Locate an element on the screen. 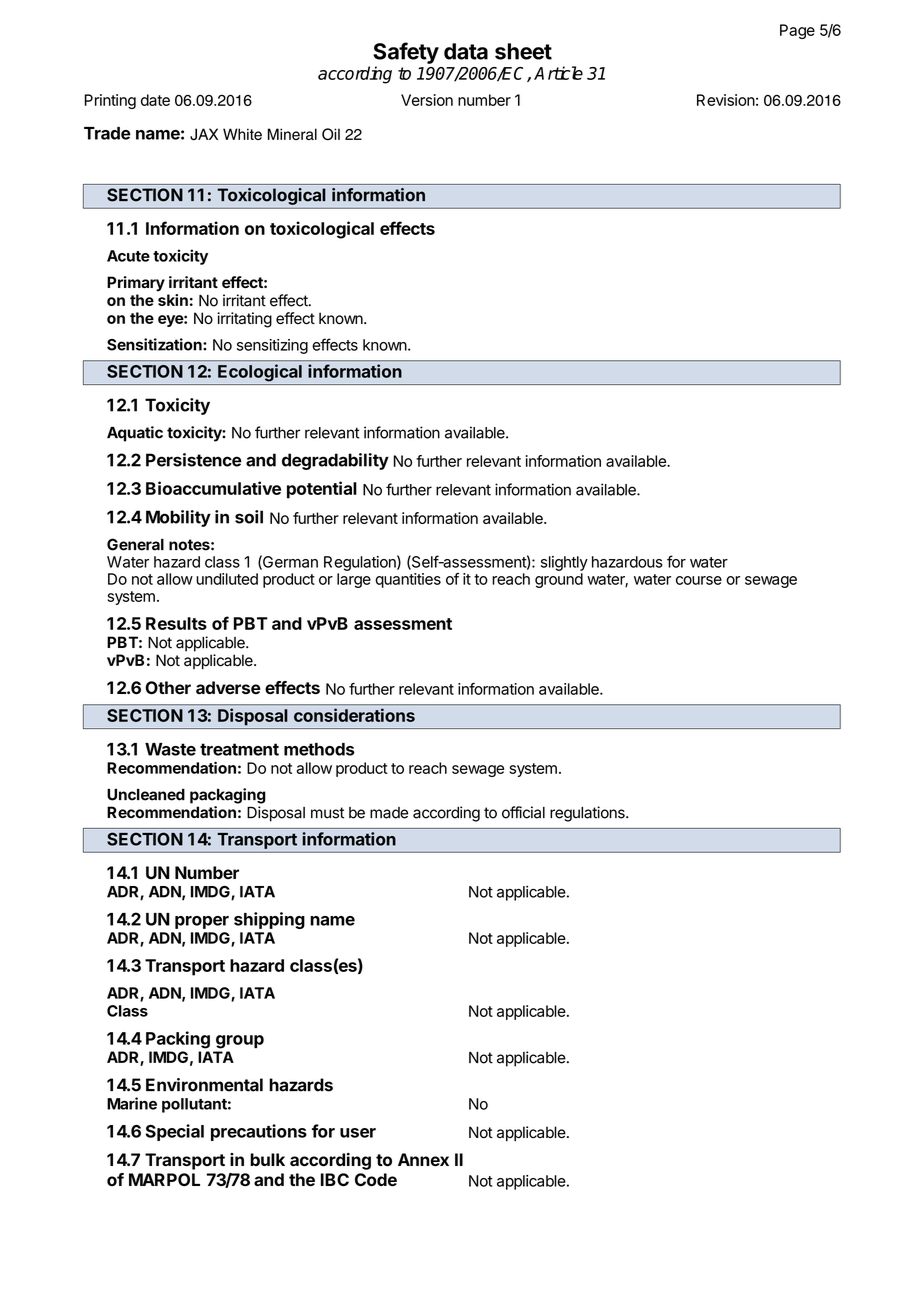  slightly is located at coordinates (564, 563).
